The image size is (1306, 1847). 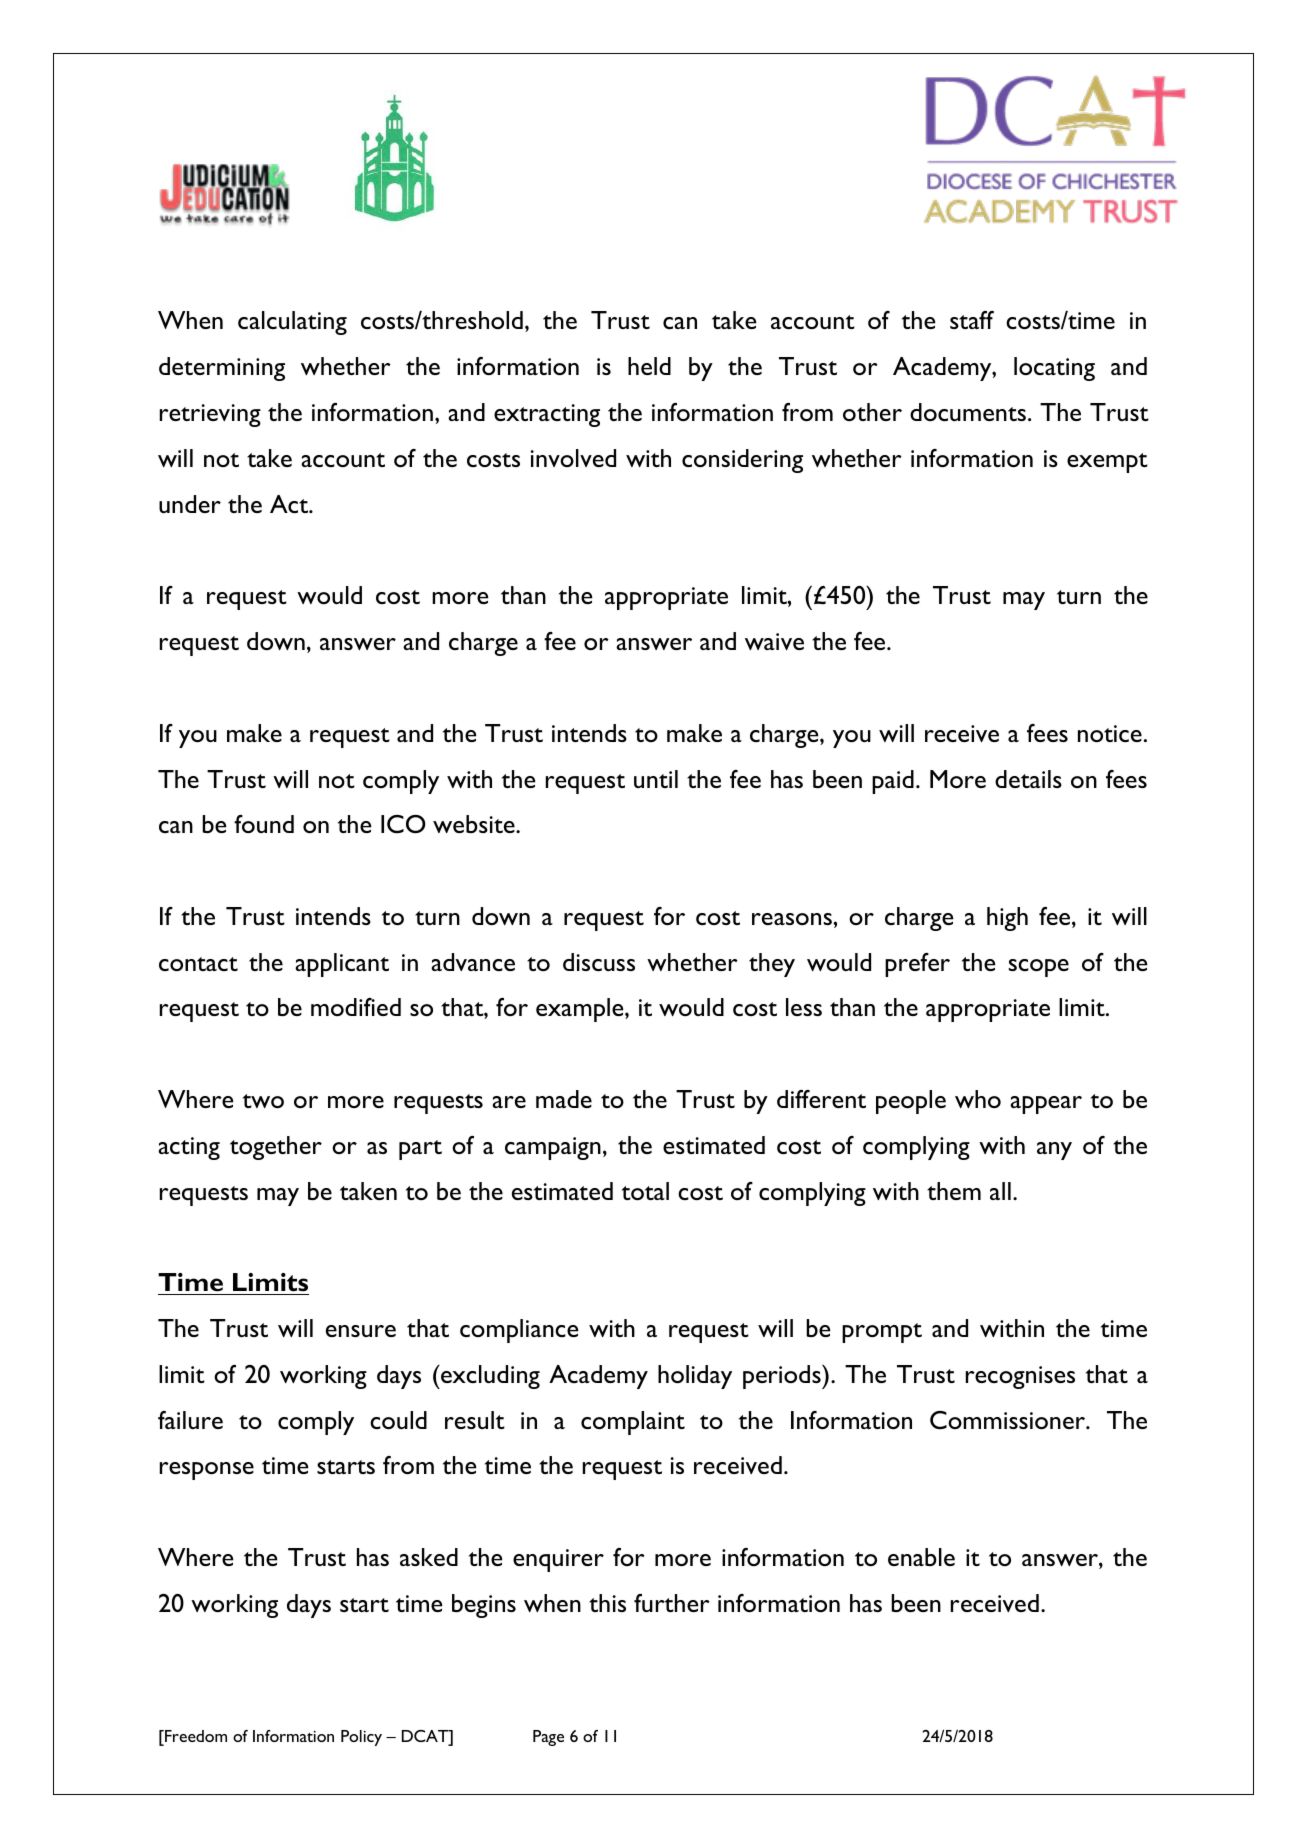 I want to click on modified, so click(x=356, y=1007).
